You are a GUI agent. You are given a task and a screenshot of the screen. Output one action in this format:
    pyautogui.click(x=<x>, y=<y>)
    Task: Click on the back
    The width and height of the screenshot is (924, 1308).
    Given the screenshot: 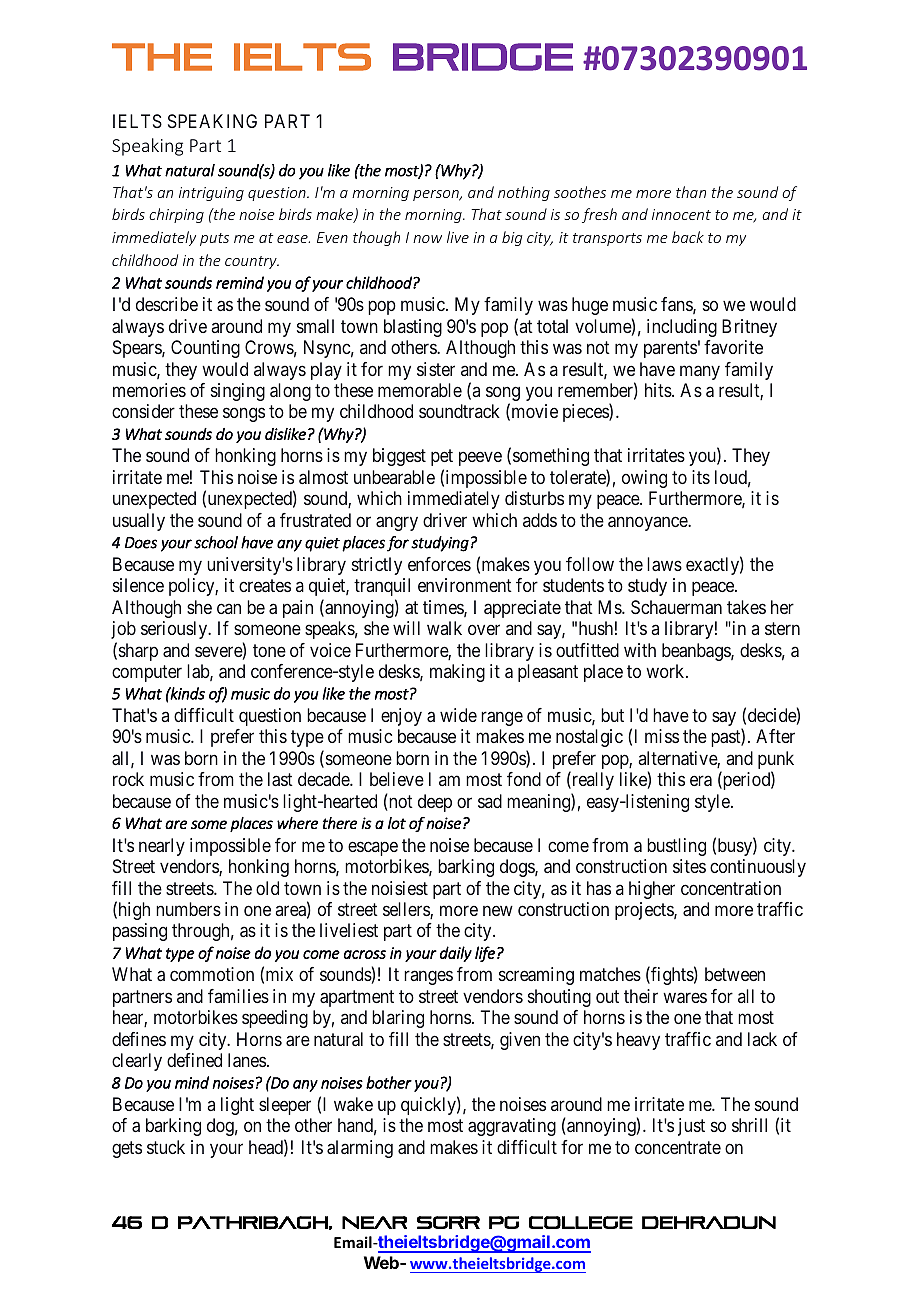 What is the action you would take?
    pyautogui.click(x=688, y=237)
